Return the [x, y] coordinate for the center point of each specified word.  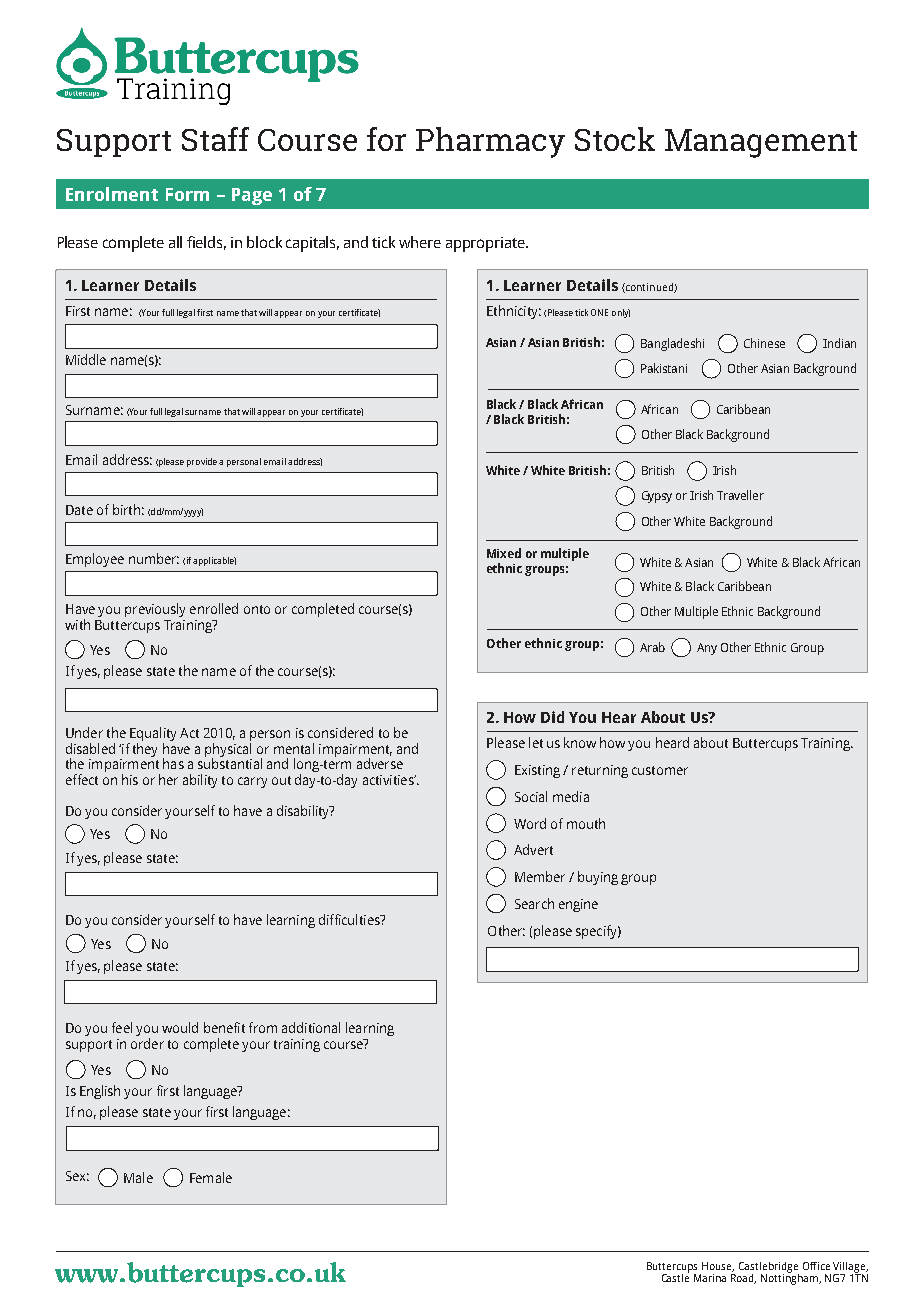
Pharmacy [490, 142]
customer [660, 770]
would [180, 1027]
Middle [86, 359]
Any [707, 649]
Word [530, 823]
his [130, 779]
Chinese [764, 343]
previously [155, 610]
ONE [599, 312]
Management [761, 143]
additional [311, 1027]
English [100, 1092]
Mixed [504, 553]
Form [187, 194]
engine [578, 905]
